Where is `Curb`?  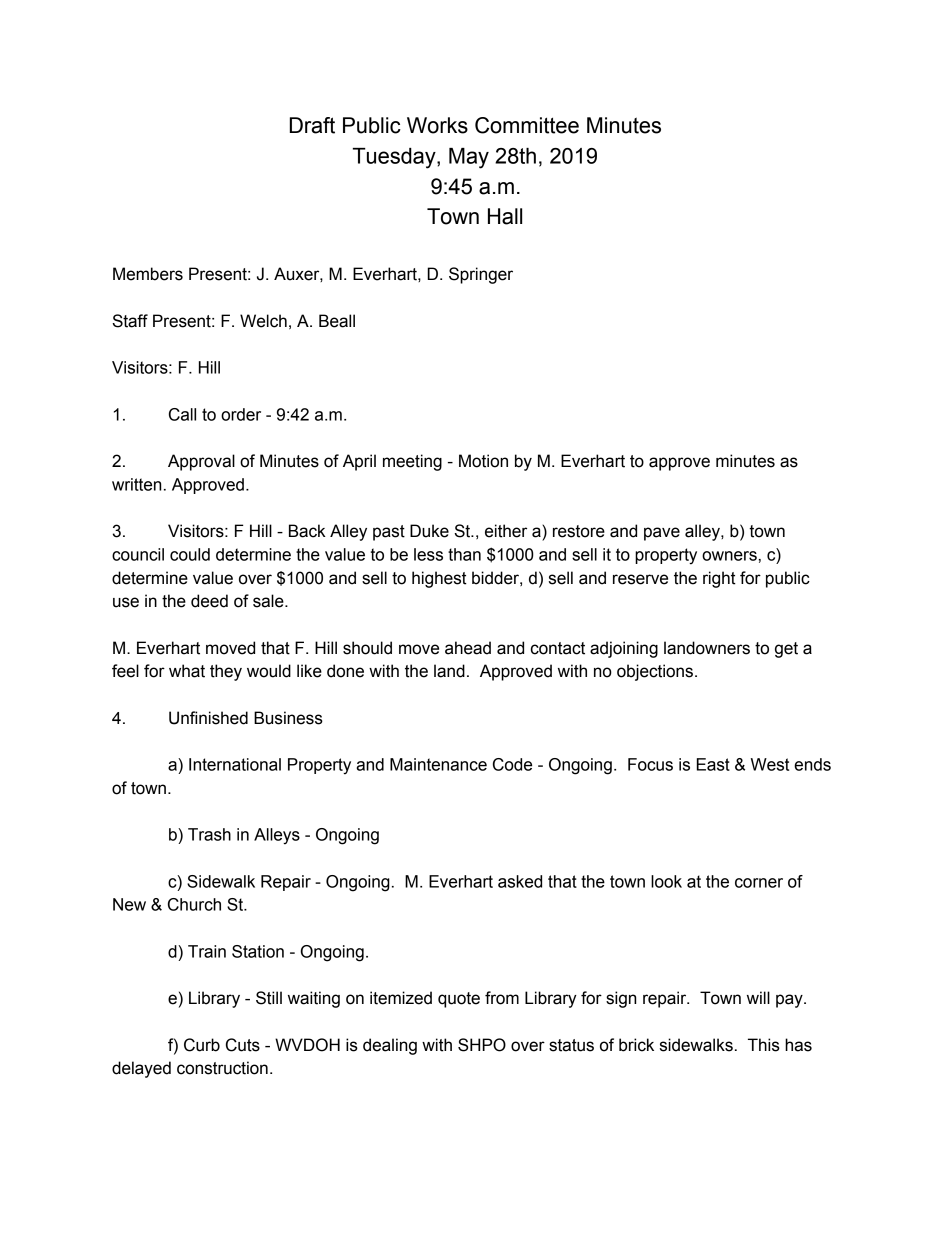
Curb is located at coordinates (202, 1045).
